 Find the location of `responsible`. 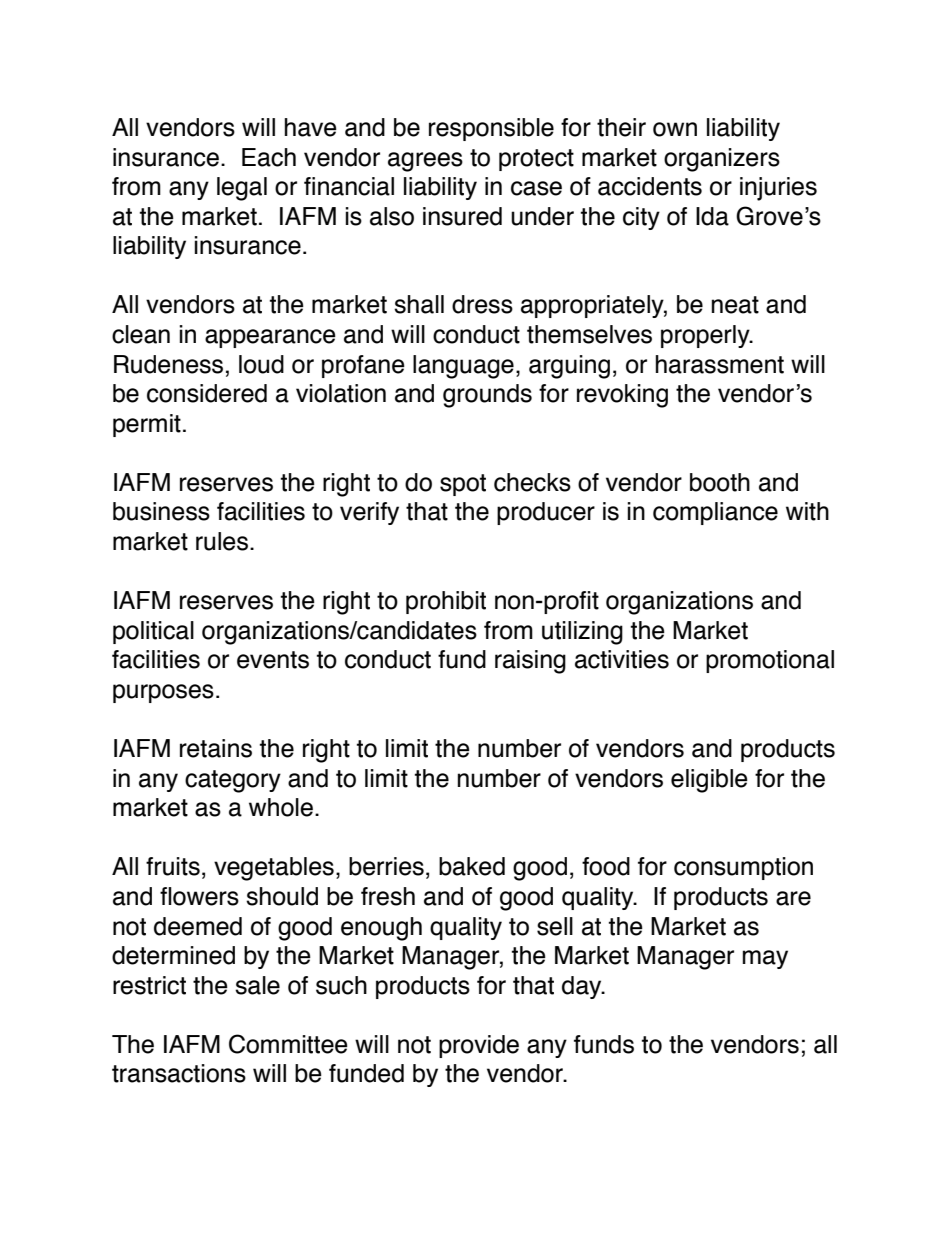

responsible is located at coordinates (491, 129).
